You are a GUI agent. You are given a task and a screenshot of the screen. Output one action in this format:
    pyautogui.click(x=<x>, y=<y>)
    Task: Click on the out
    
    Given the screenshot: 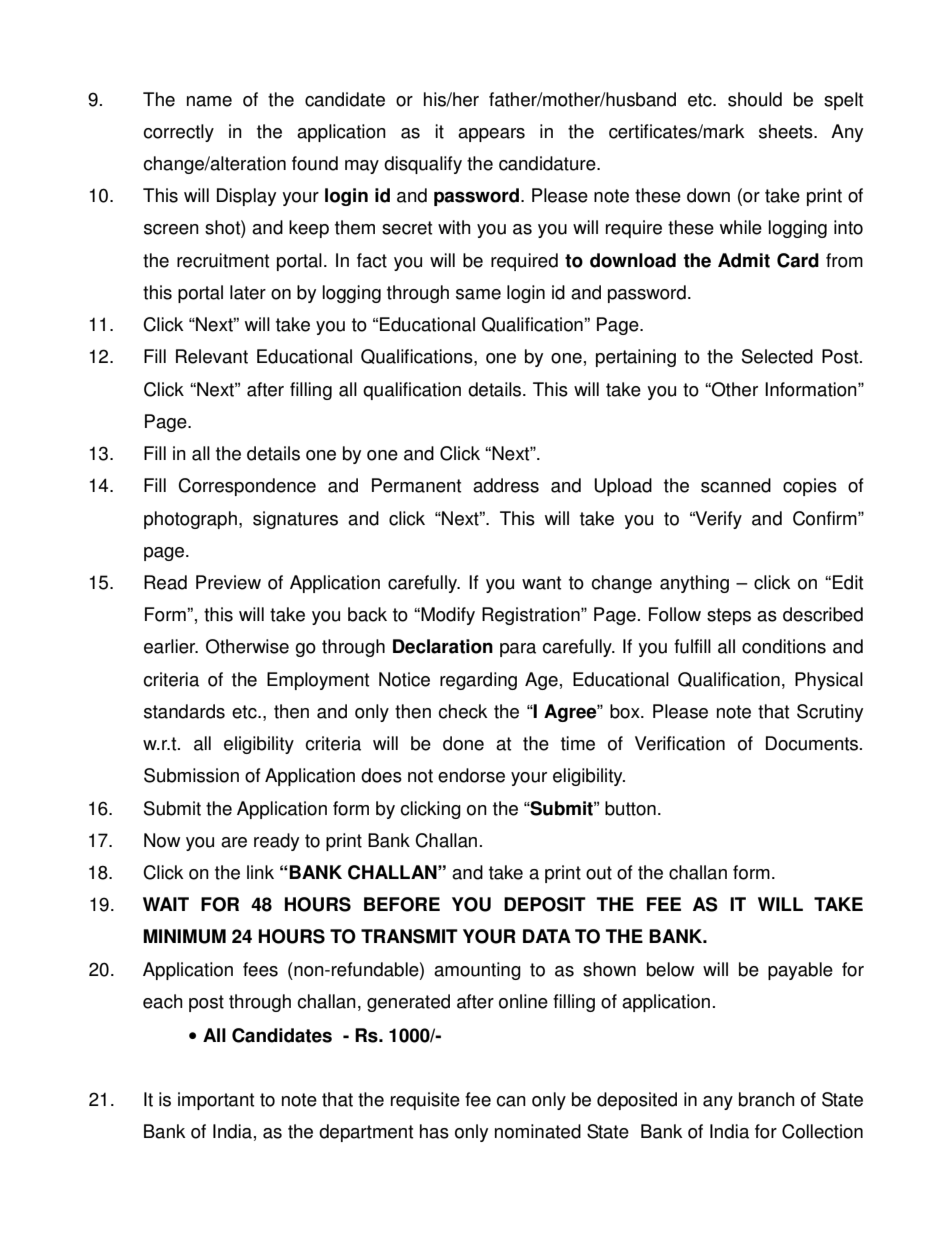 What is the action you would take?
    pyautogui.click(x=599, y=873)
